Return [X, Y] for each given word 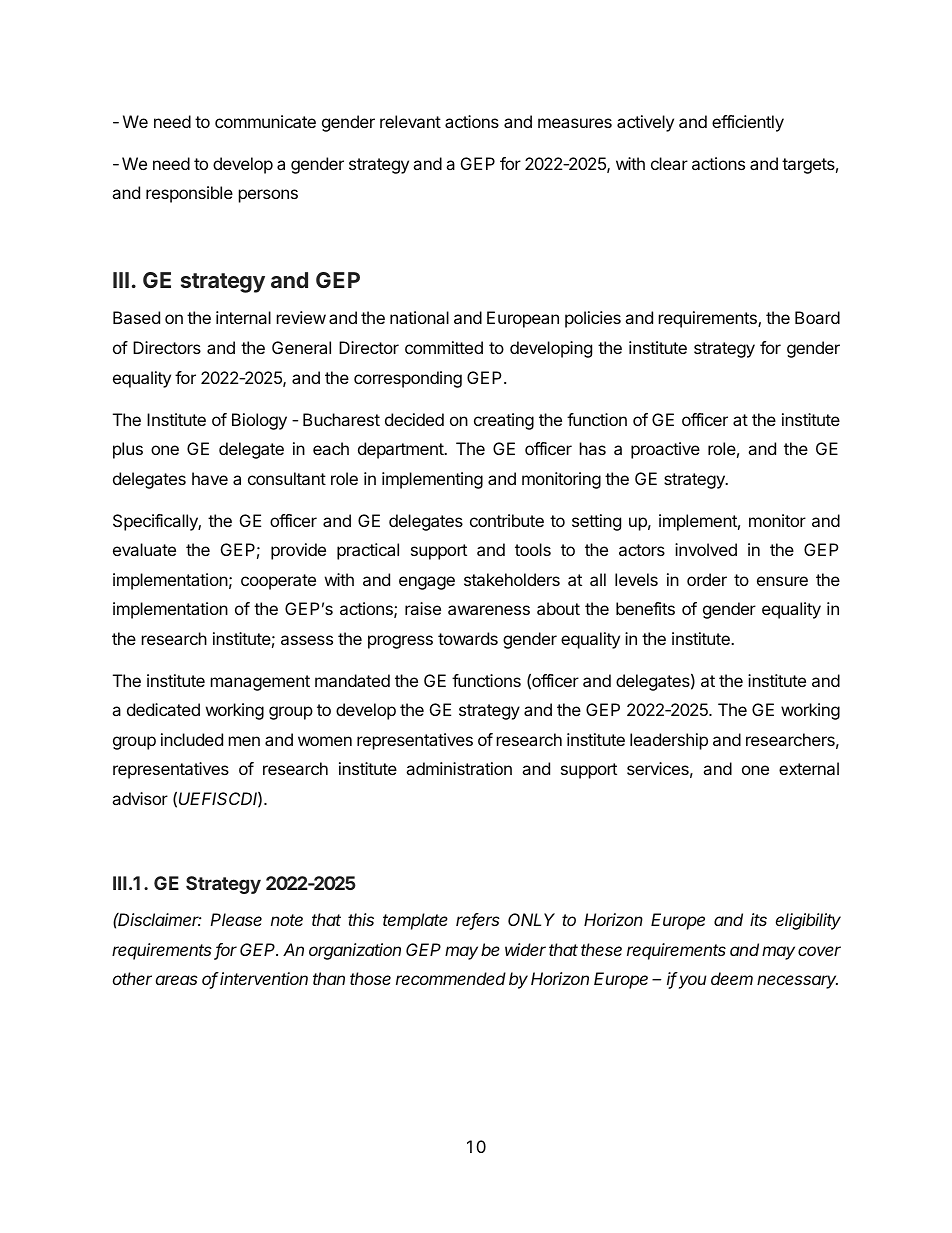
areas [177, 980]
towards [468, 638]
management [260, 683]
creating [504, 421]
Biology [259, 421]
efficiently [748, 123]
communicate [265, 121]
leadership [669, 741]
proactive [665, 450]
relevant [410, 121]
